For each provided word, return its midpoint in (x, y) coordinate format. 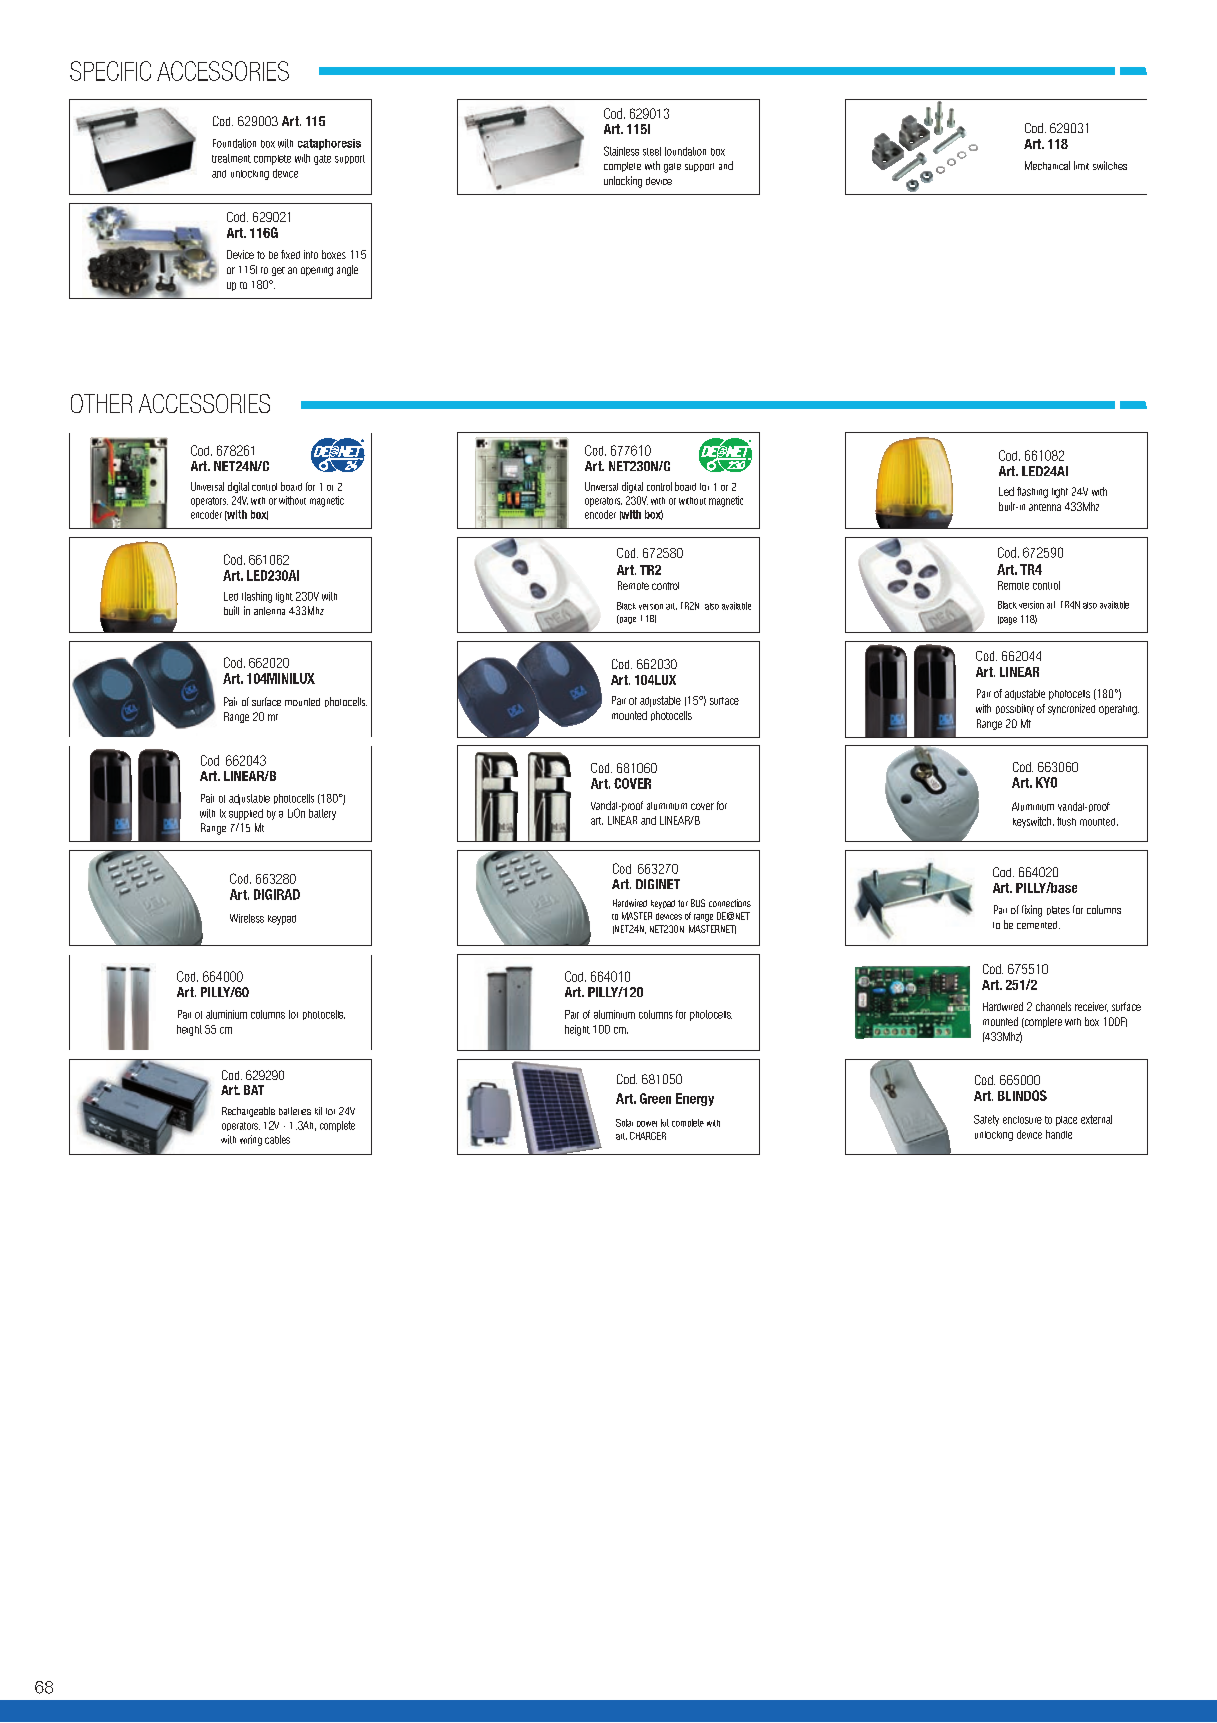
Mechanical (1047, 165)
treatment (231, 158)
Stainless (621, 151)
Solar (624, 1123)
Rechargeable (248, 1112)
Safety (986, 1120)
